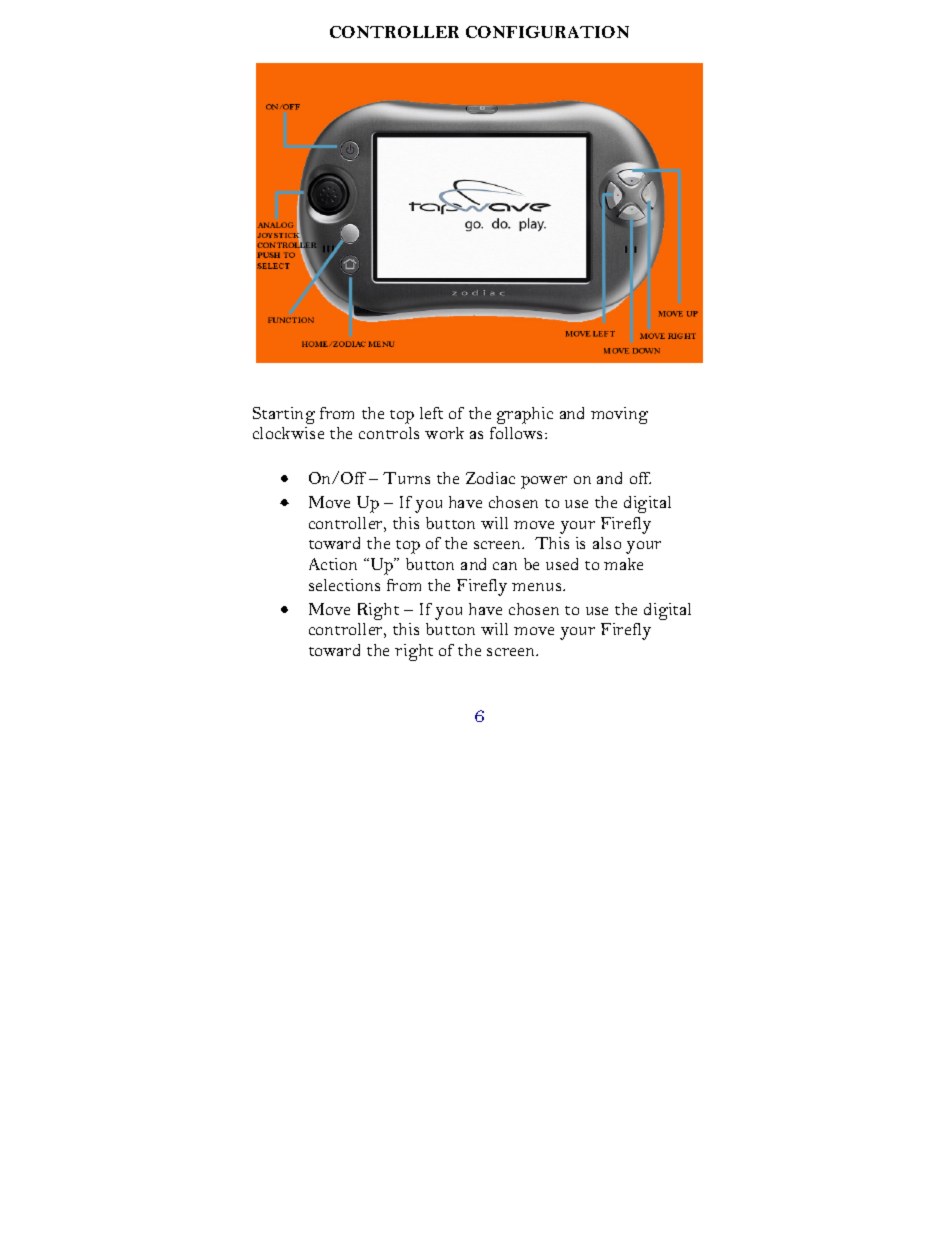  What do you see at coordinates (562, 564) in the page?
I see `used` at bounding box center [562, 564].
